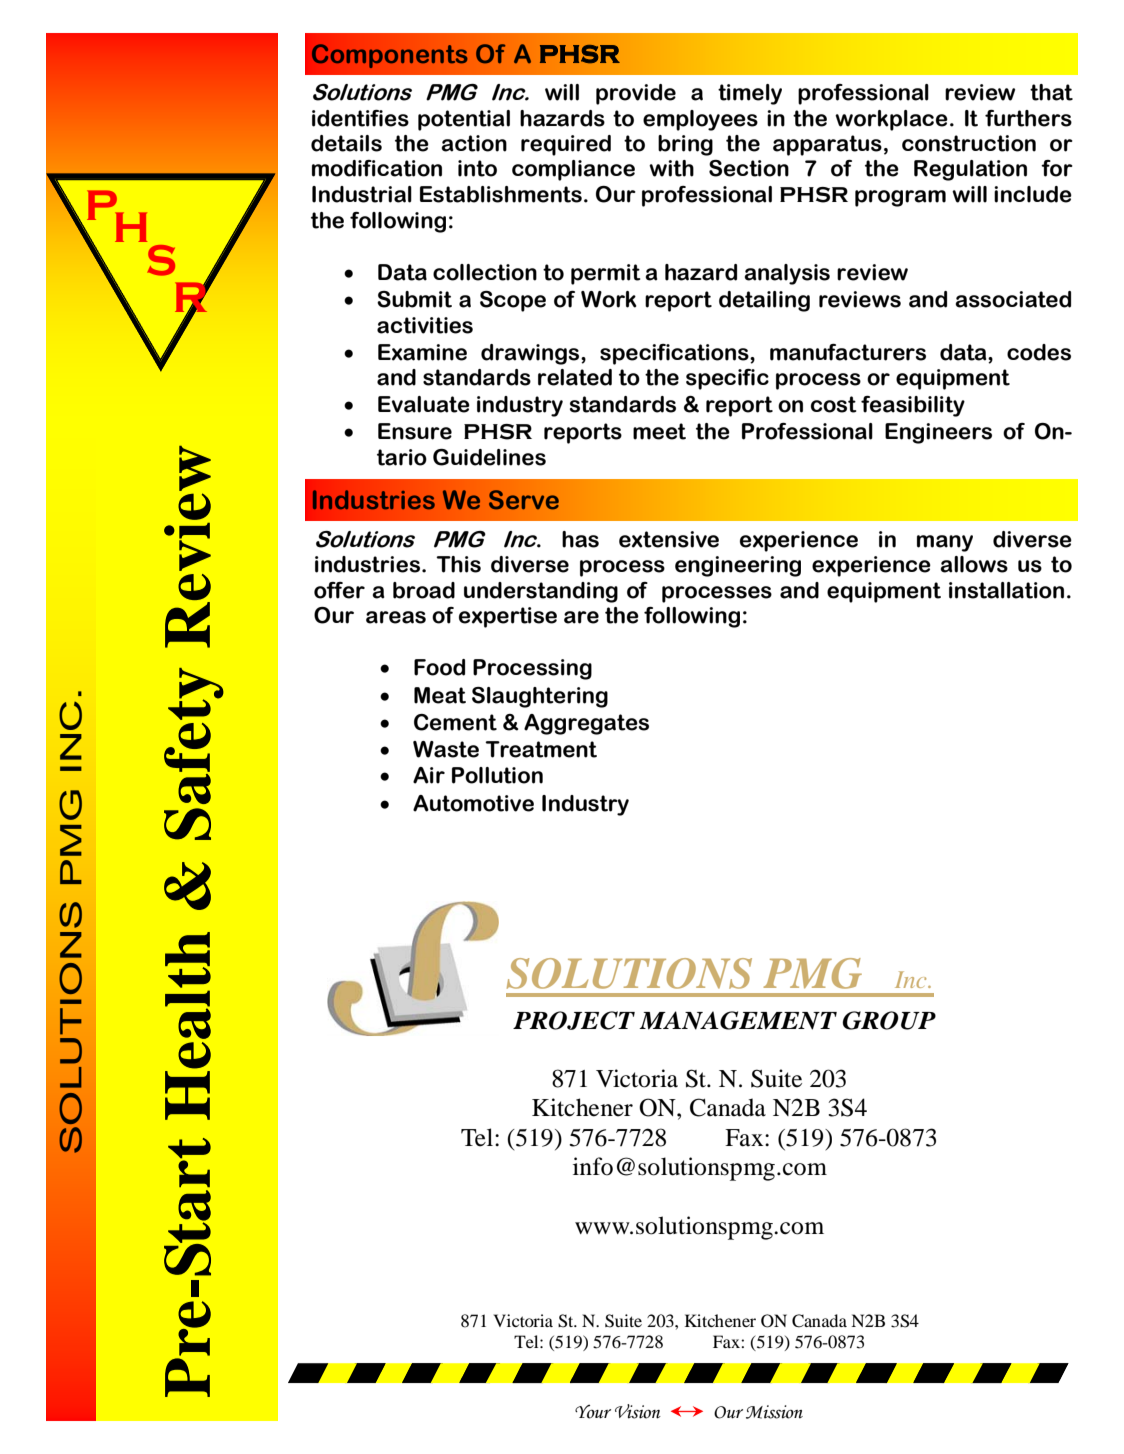 This image has width=1124, height=1454. Describe the element at coordinates (424, 404) in the image. I see `Evaluate` at that location.
